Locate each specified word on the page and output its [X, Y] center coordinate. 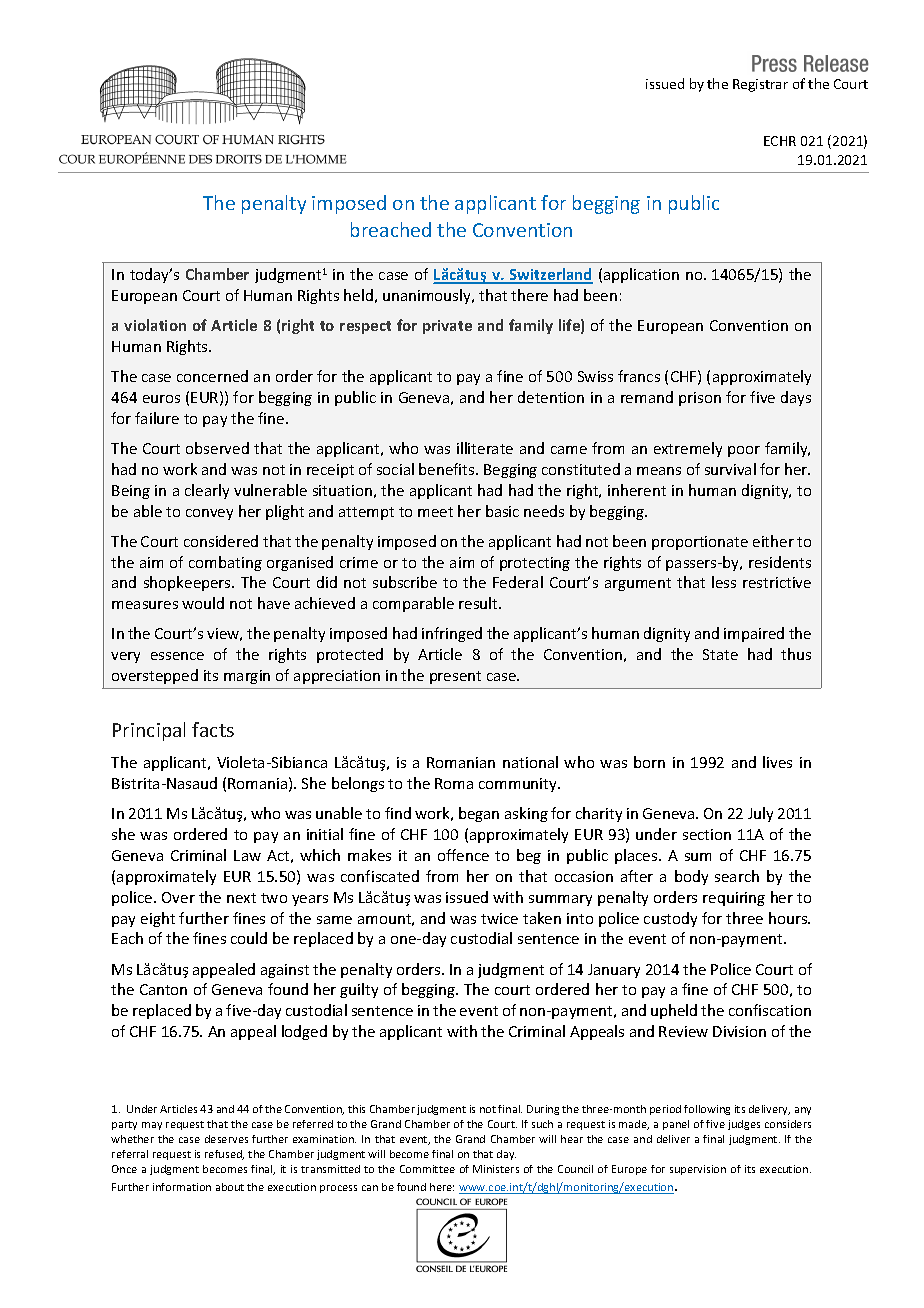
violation [155, 325]
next [241, 898]
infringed [452, 634]
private [447, 327]
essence [177, 656]
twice [499, 918]
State [720, 654]
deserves [226, 1139]
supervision [698, 1170]
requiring [734, 899]
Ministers [496, 1169]
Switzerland [550, 275]
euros [161, 399]
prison [700, 399]
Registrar [760, 85]
